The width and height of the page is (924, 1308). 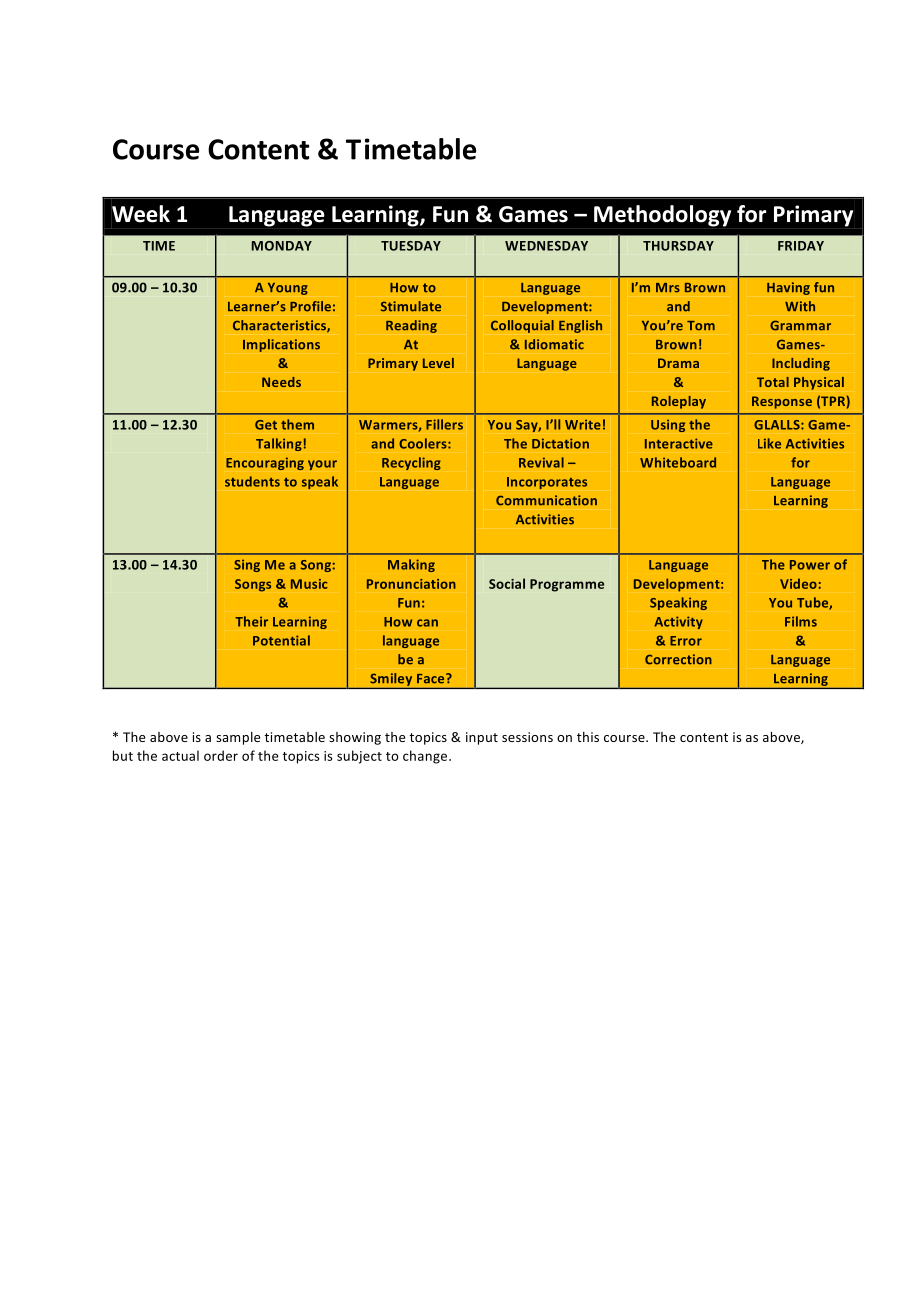 I want to click on Week, so click(x=141, y=214).
